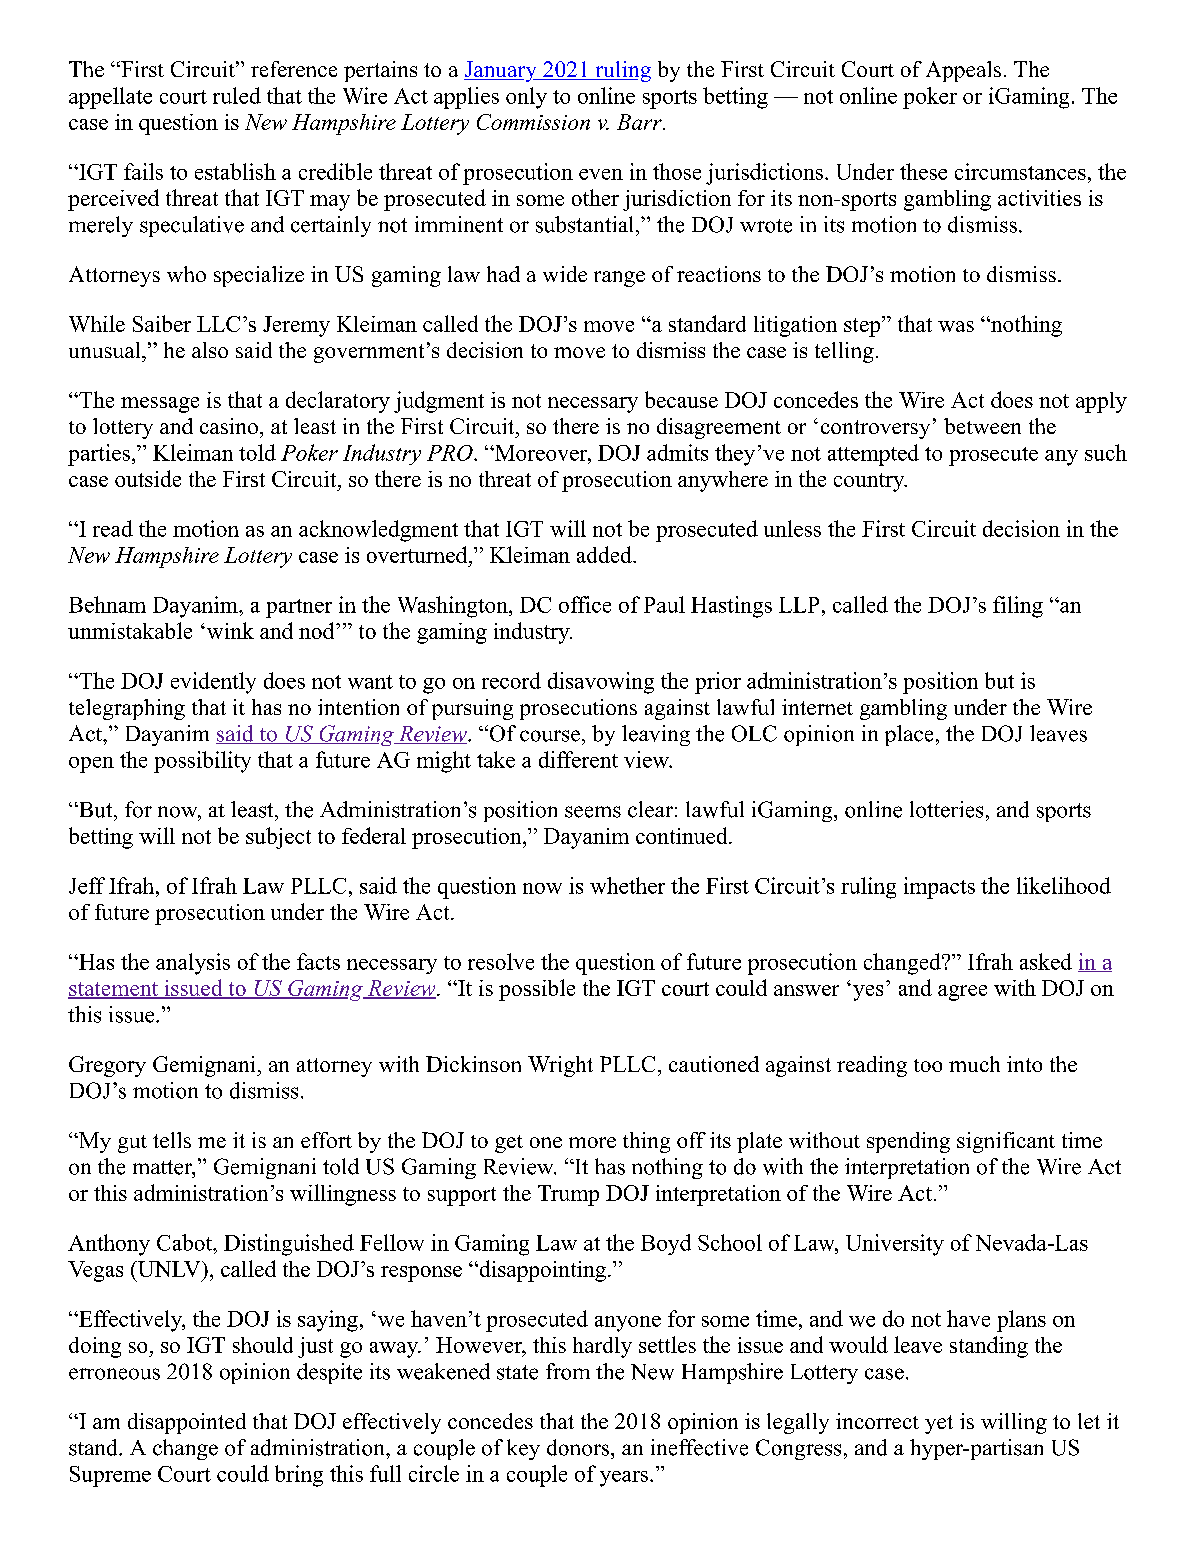  I want to click on Appeals, so click(963, 71).
